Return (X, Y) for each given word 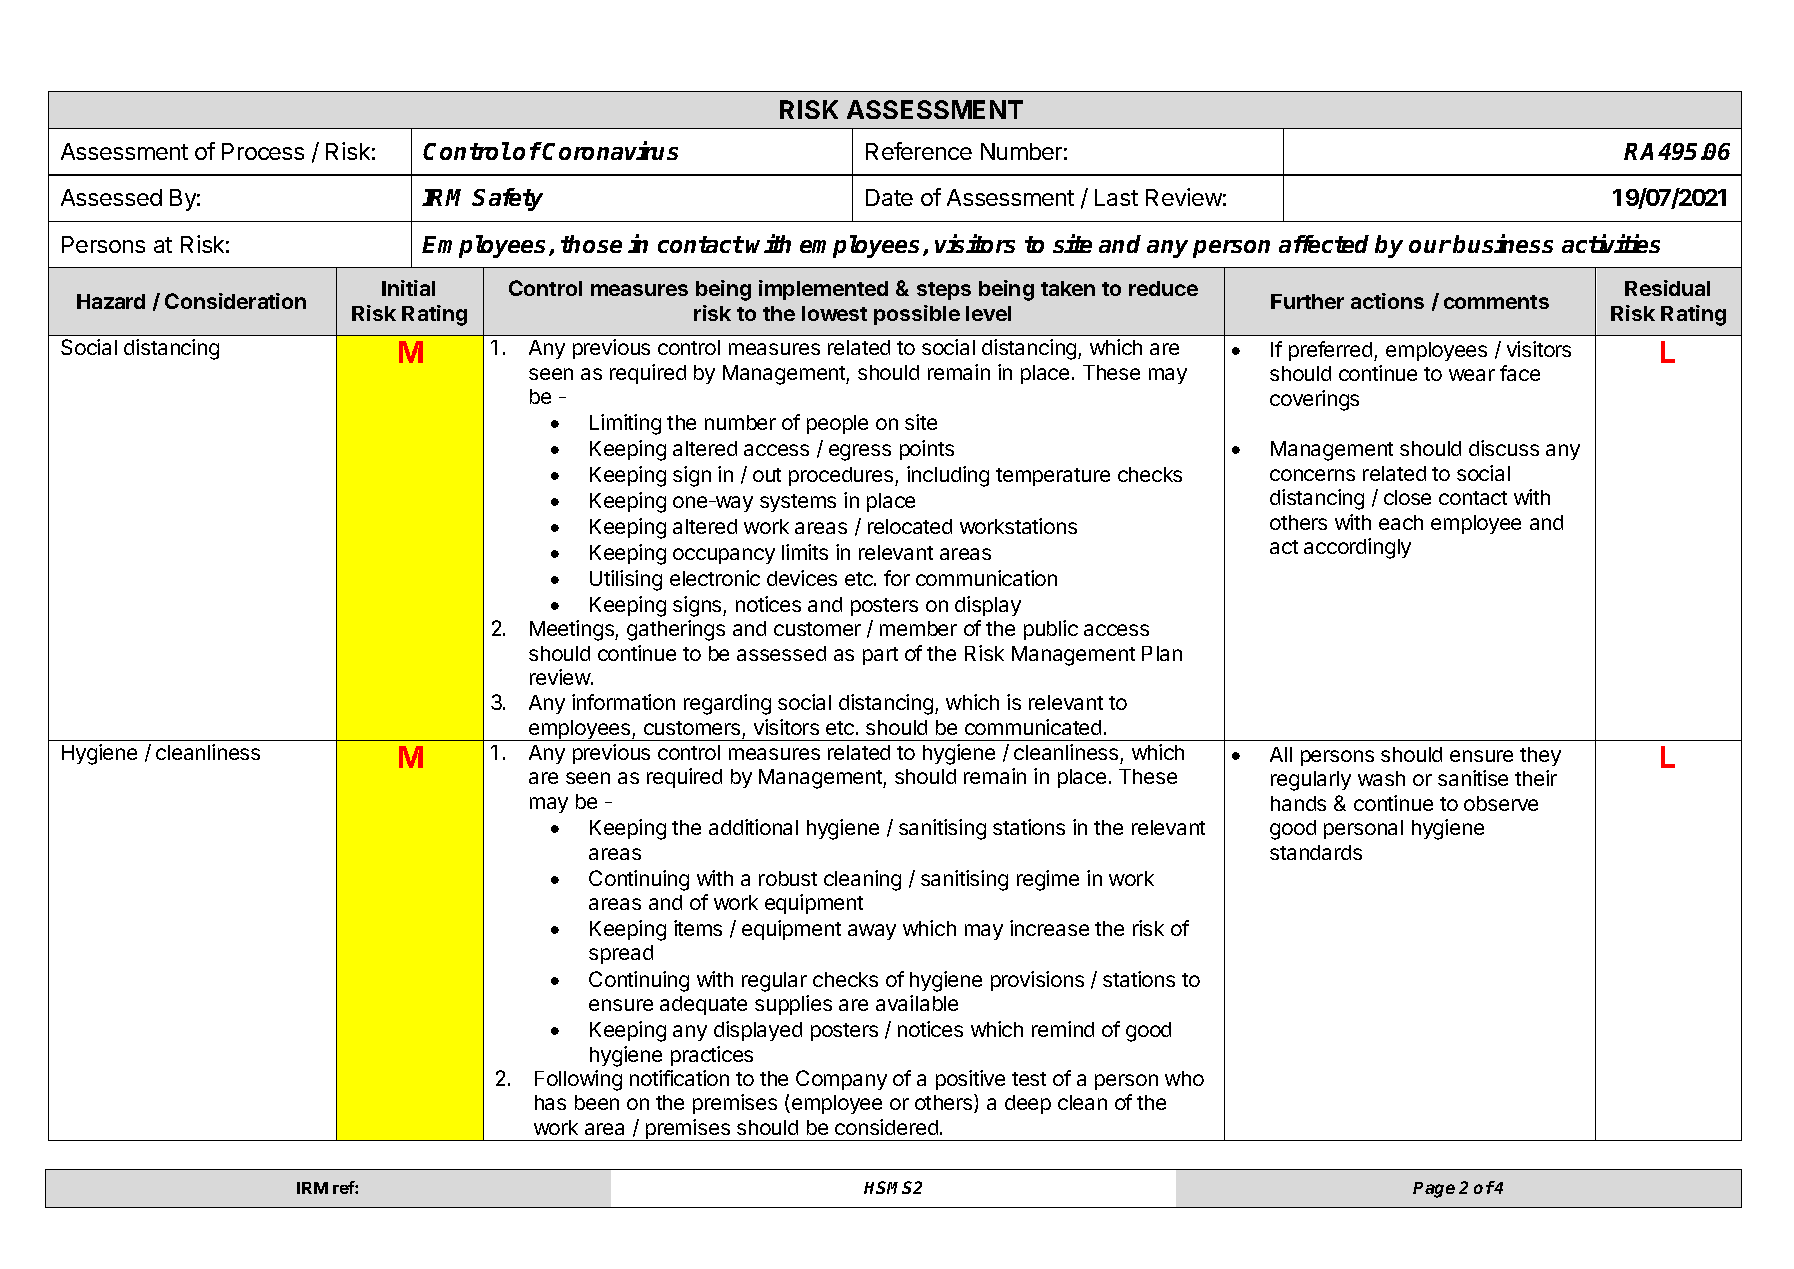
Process (263, 151)
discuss (1504, 448)
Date (889, 197)
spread (621, 954)
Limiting (625, 424)
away (872, 932)
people (837, 424)
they (1540, 756)
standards (1316, 852)
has (550, 1102)
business (1503, 243)
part (880, 656)
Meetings (573, 630)
